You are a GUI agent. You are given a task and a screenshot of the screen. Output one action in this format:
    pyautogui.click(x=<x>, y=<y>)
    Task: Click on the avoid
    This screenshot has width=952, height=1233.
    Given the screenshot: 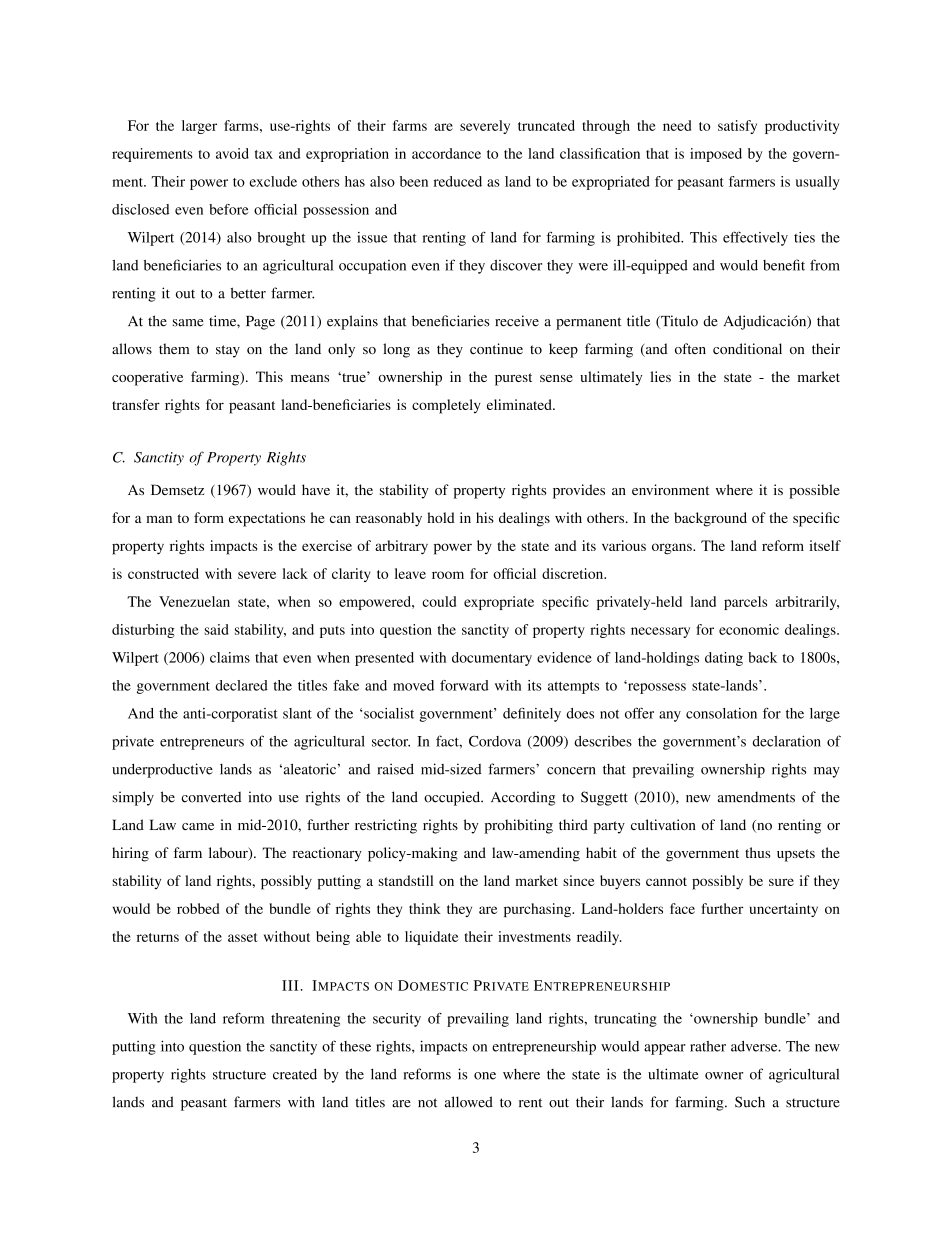 What is the action you would take?
    pyautogui.click(x=232, y=153)
